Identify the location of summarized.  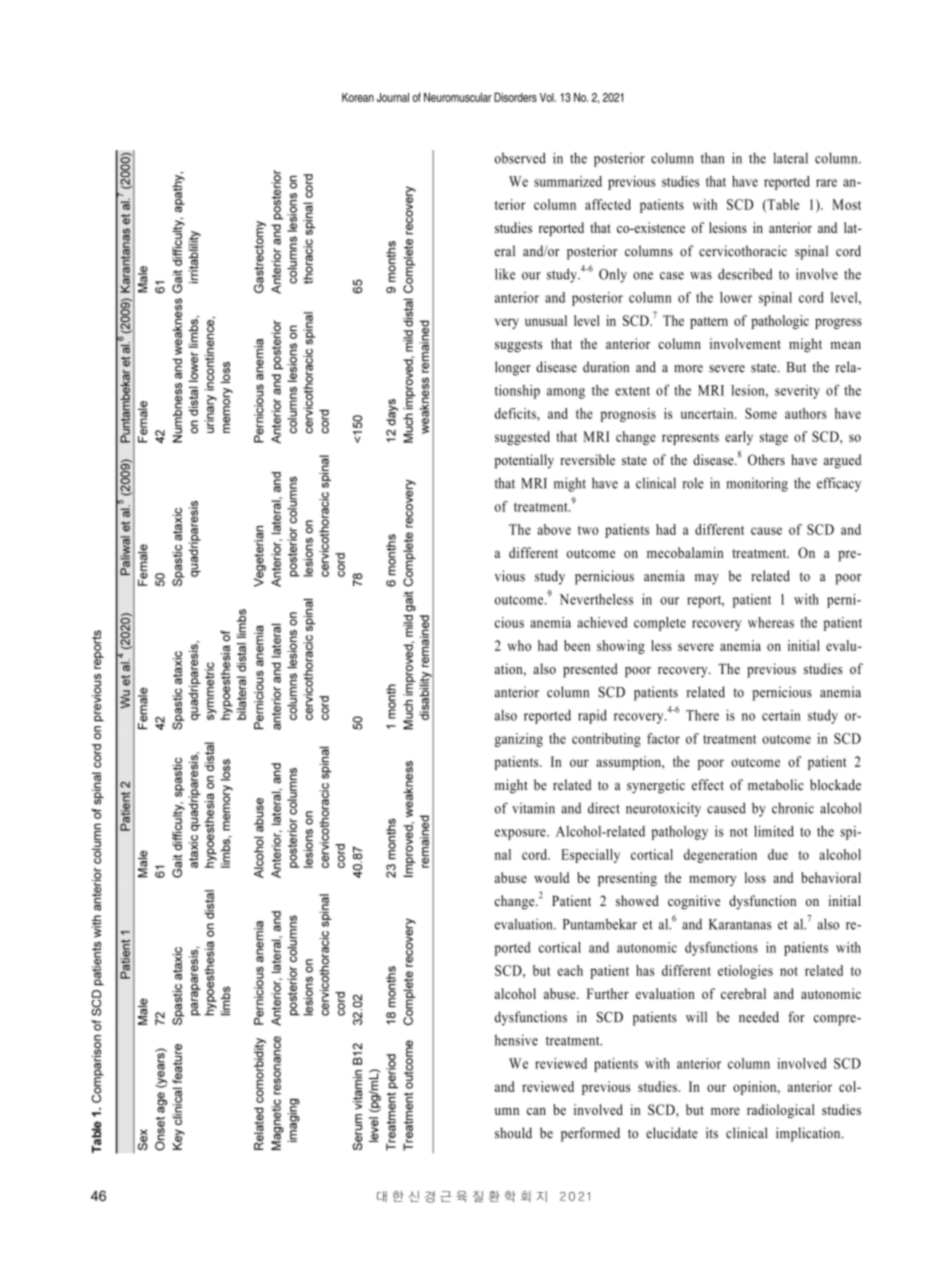
(568, 181).
